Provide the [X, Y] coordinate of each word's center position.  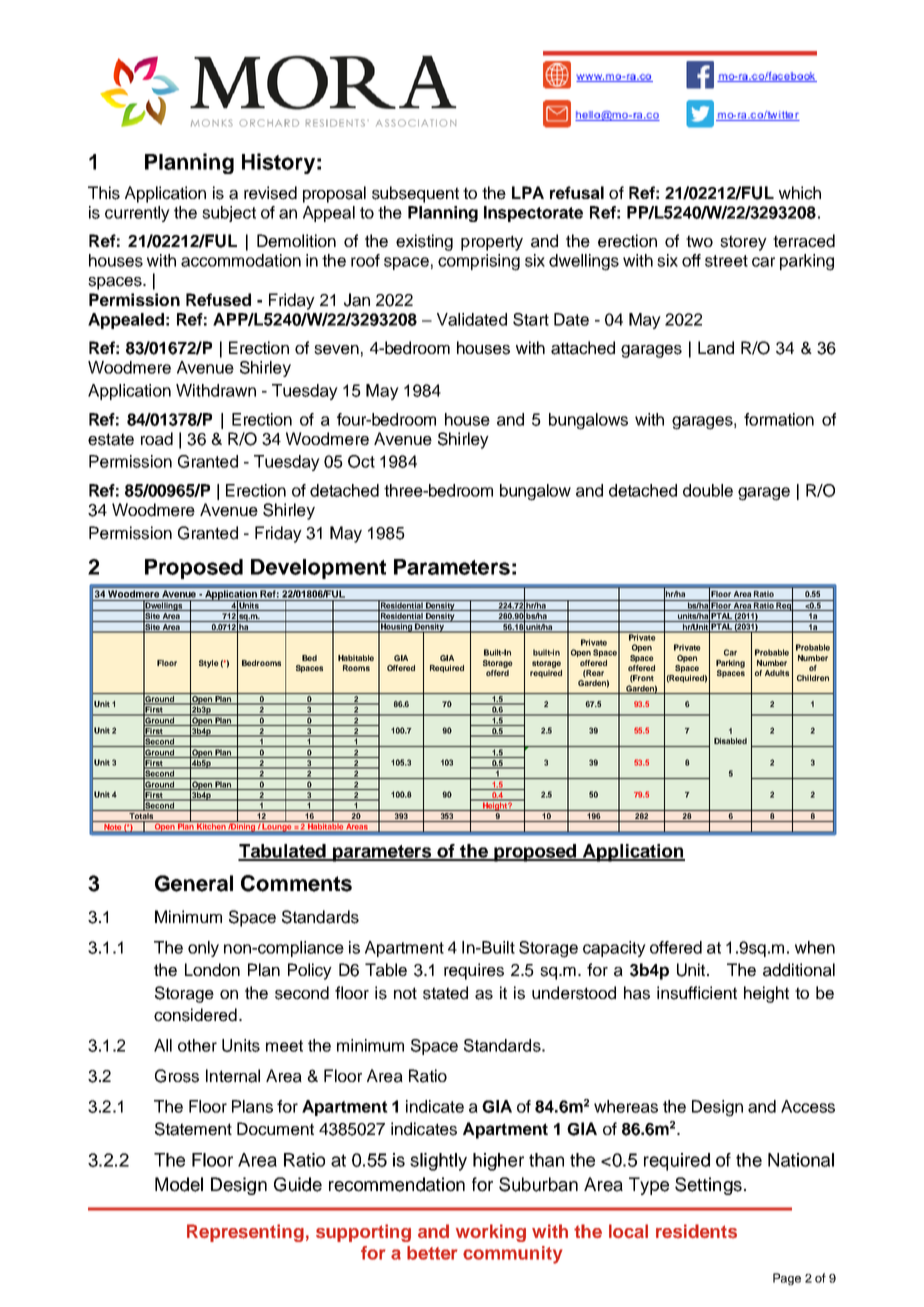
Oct [361, 461]
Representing [245, 1233]
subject [229, 214]
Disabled [730, 741]
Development [318, 569]
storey [743, 243]
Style [209, 664]
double [708, 490]
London [212, 970]
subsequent [415, 194]
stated [445, 993]
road [157, 439]
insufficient [697, 993]
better [432, 1253]
